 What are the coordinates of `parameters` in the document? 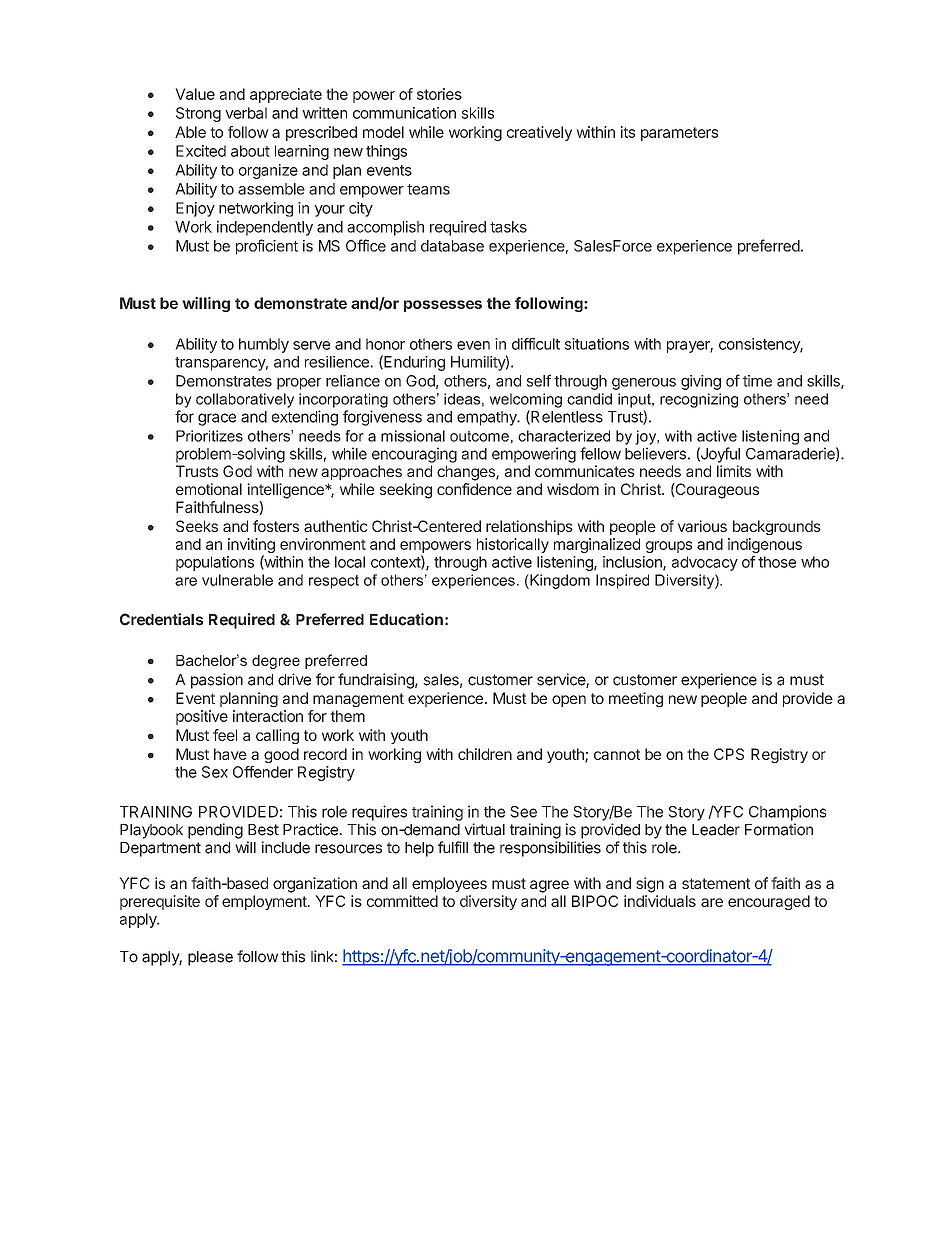 It's located at (679, 134).
